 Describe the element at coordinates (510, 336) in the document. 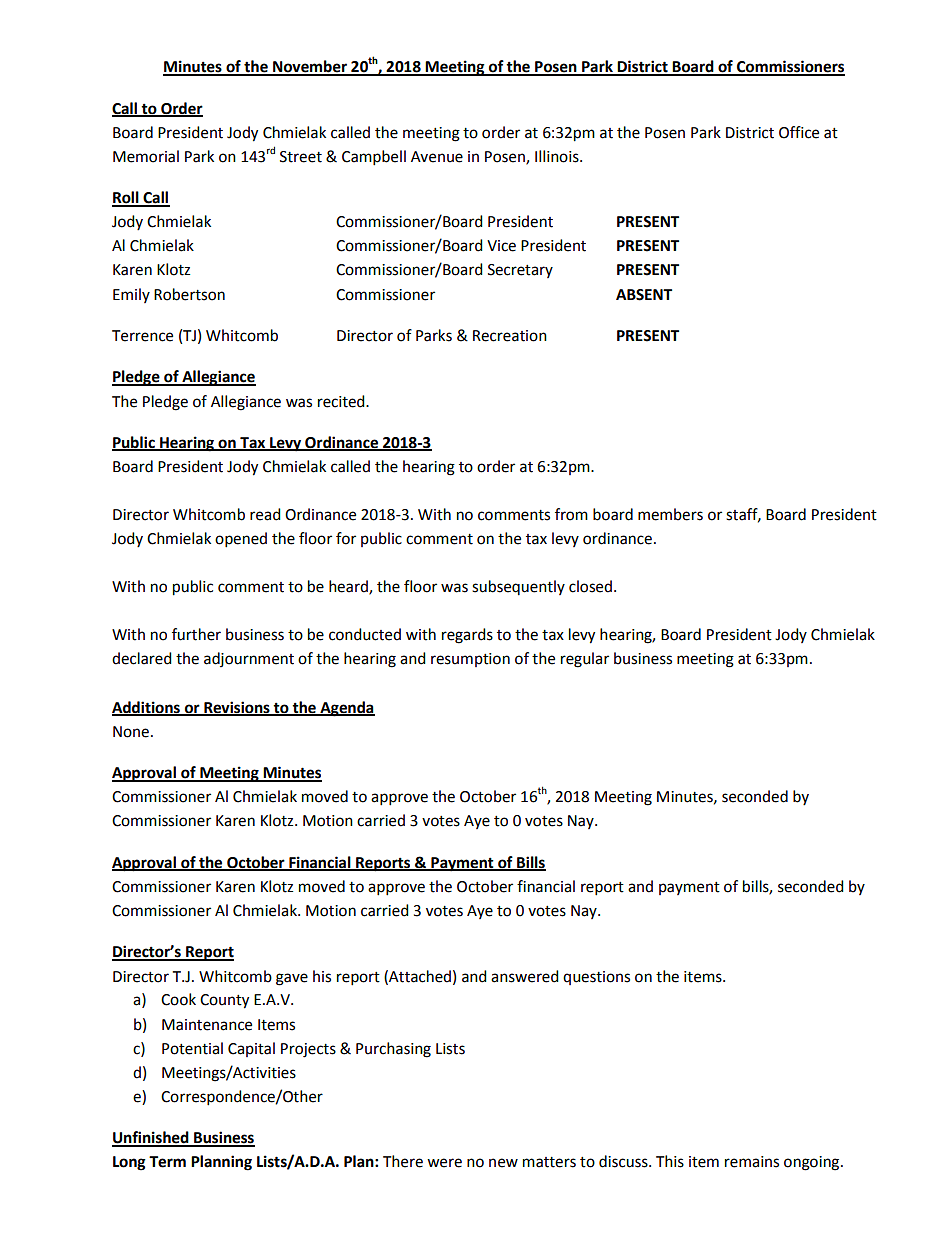

I see `Recreation` at that location.
